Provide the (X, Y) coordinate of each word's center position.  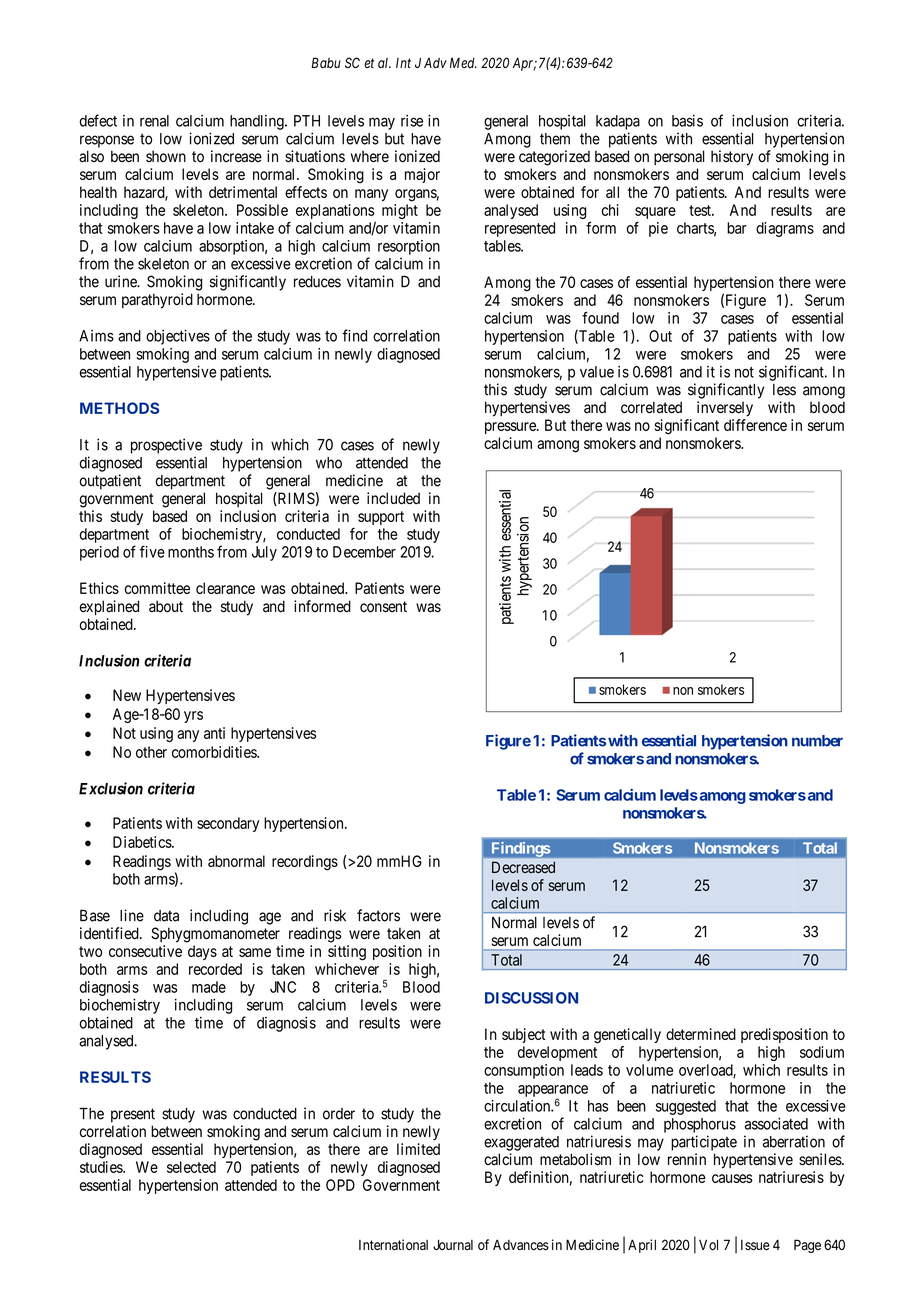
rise (412, 121)
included (393, 498)
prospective (166, 446)
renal (154, 121)
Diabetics (143, 842)
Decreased (523, 867)
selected (191, 1167)
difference (755, 425)
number (817, 741)
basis (687, 121)
